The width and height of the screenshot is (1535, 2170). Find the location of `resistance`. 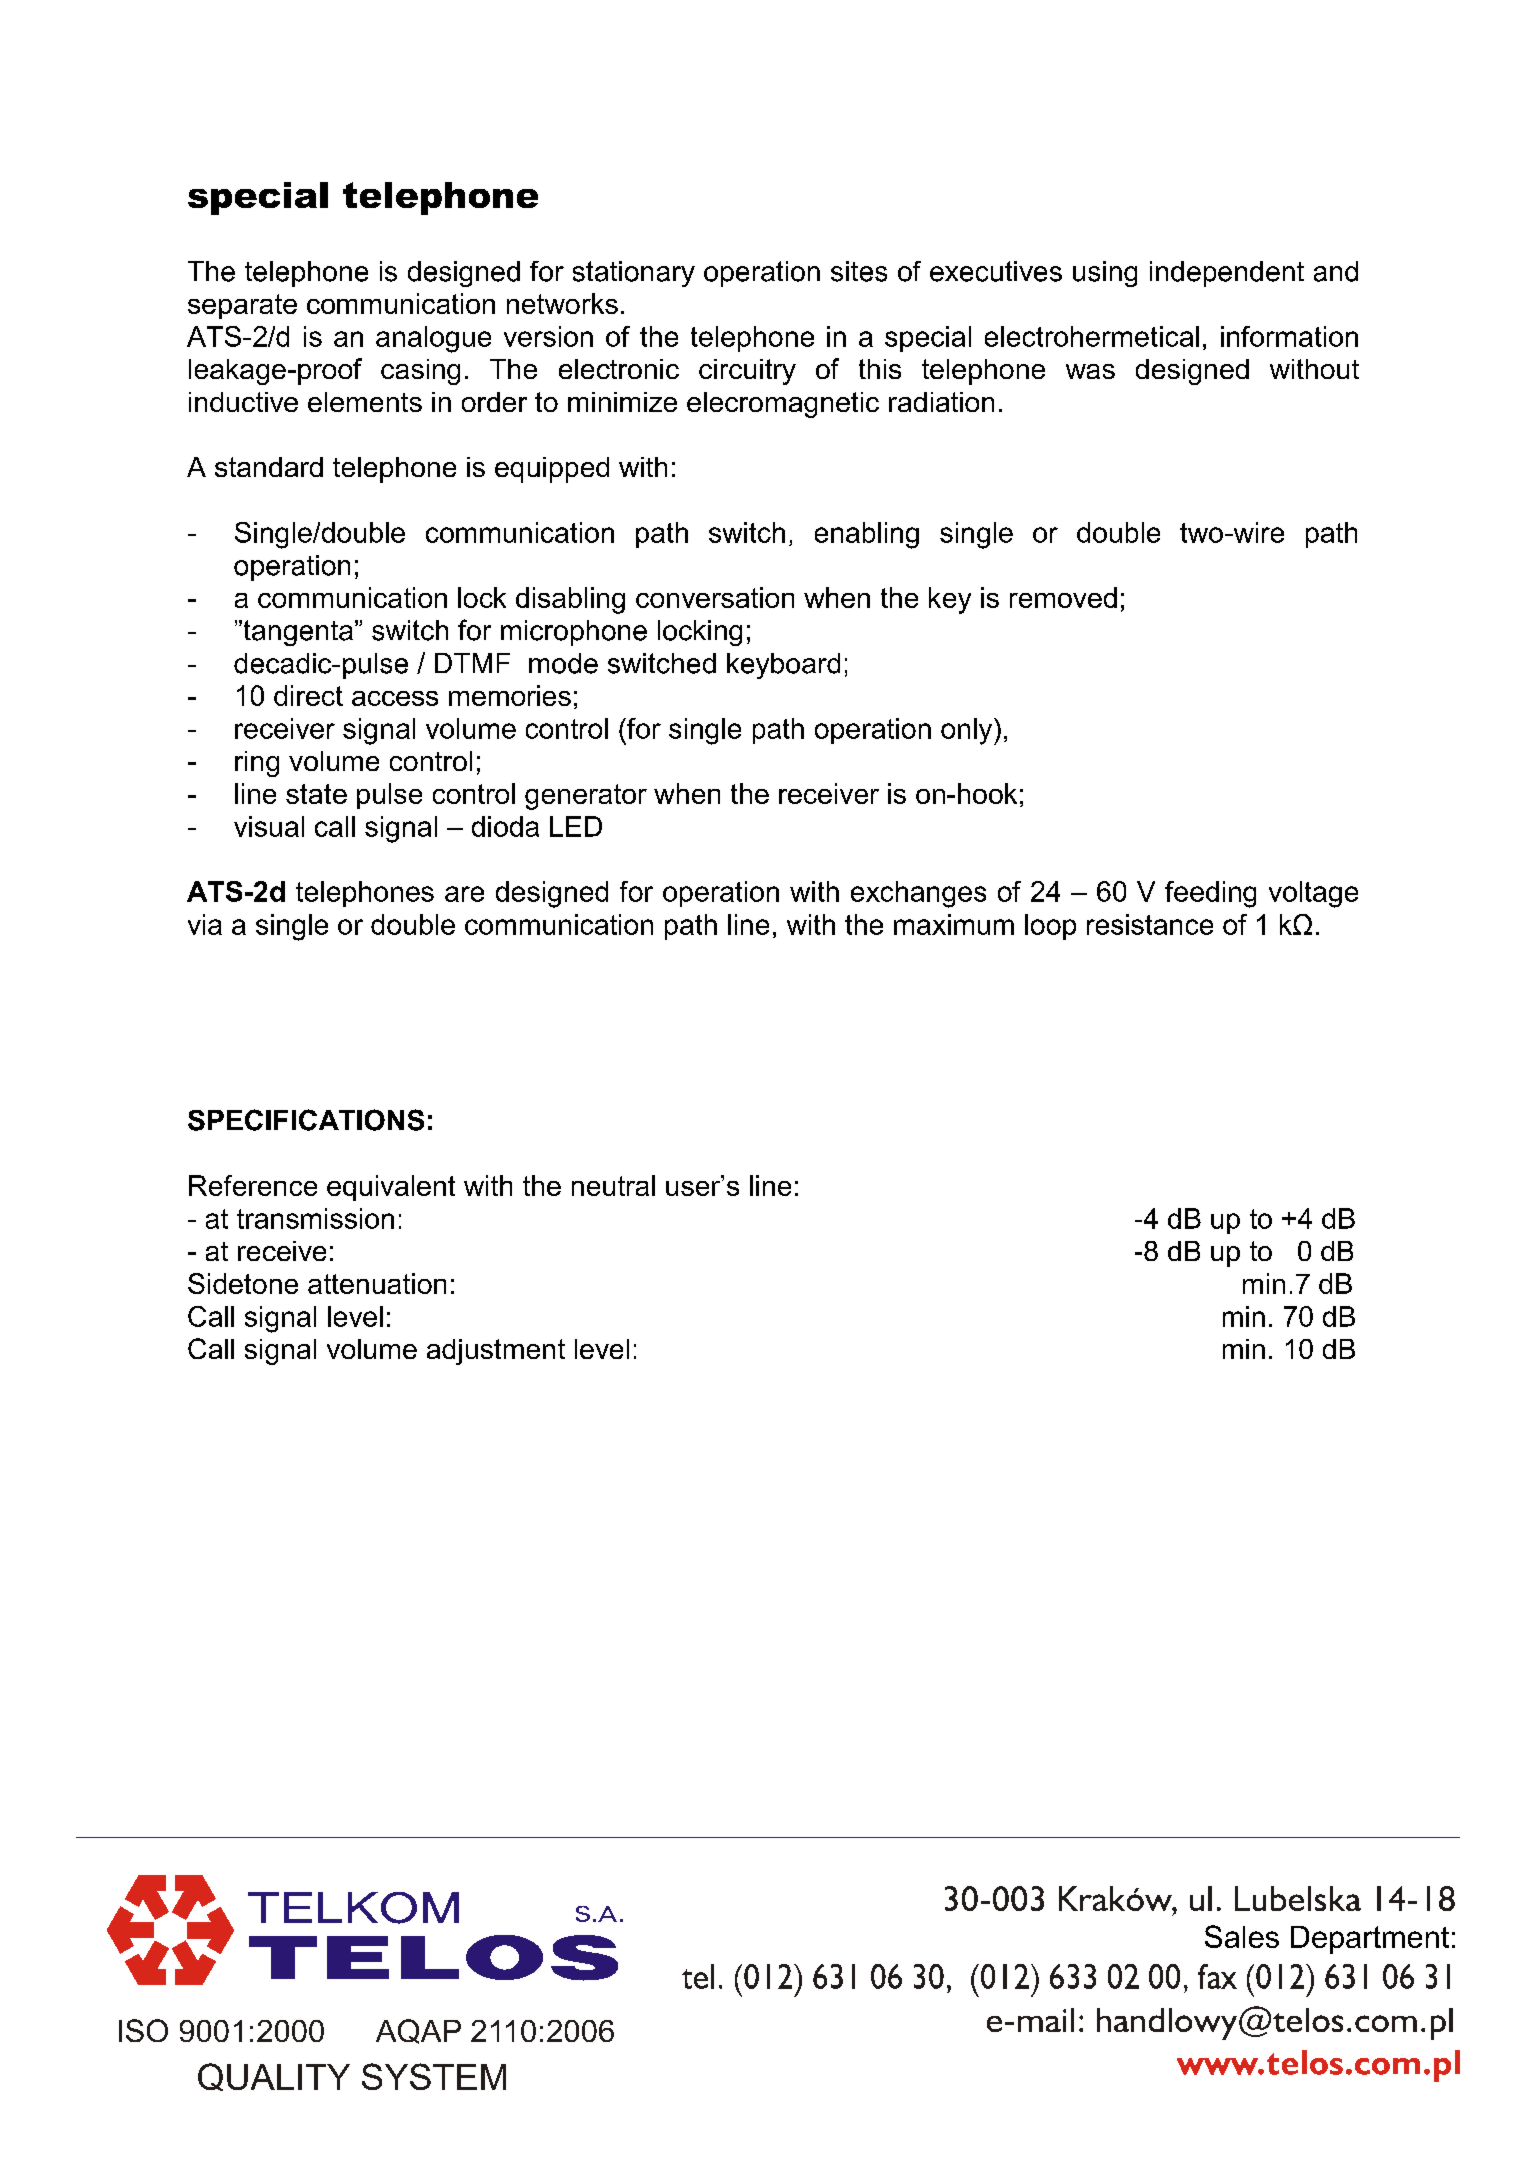

resistance is located at coordinates (1150, 924).
